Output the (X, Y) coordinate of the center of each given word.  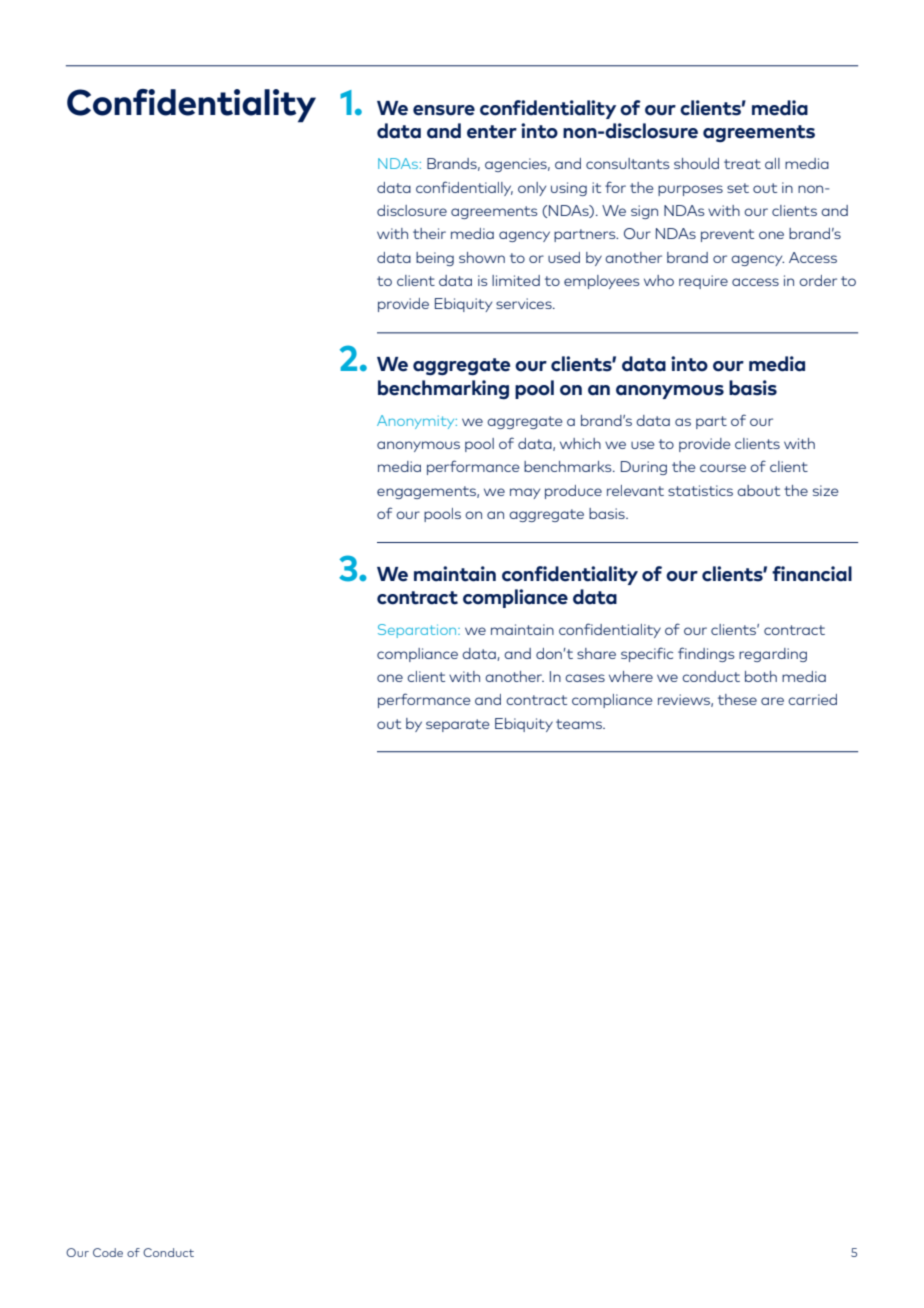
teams (580, 724)
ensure (444, 110)
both (761, 676)
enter (492, 132)
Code (108, 1252)
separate (457, 725)
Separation (418, 631)
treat (742, 164)
